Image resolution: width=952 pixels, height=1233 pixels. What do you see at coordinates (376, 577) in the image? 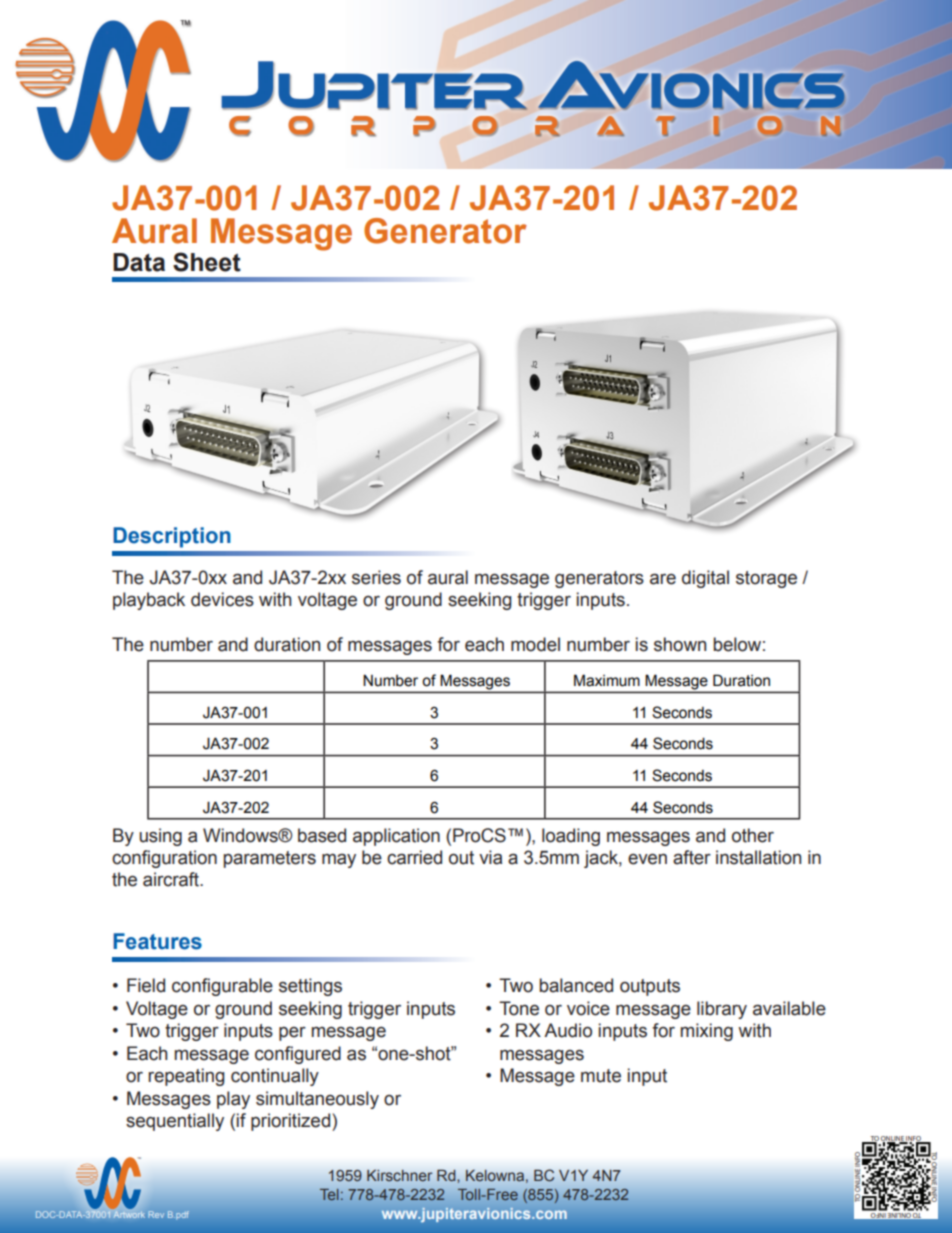
I see `series` at bounding box center [376, 577].
